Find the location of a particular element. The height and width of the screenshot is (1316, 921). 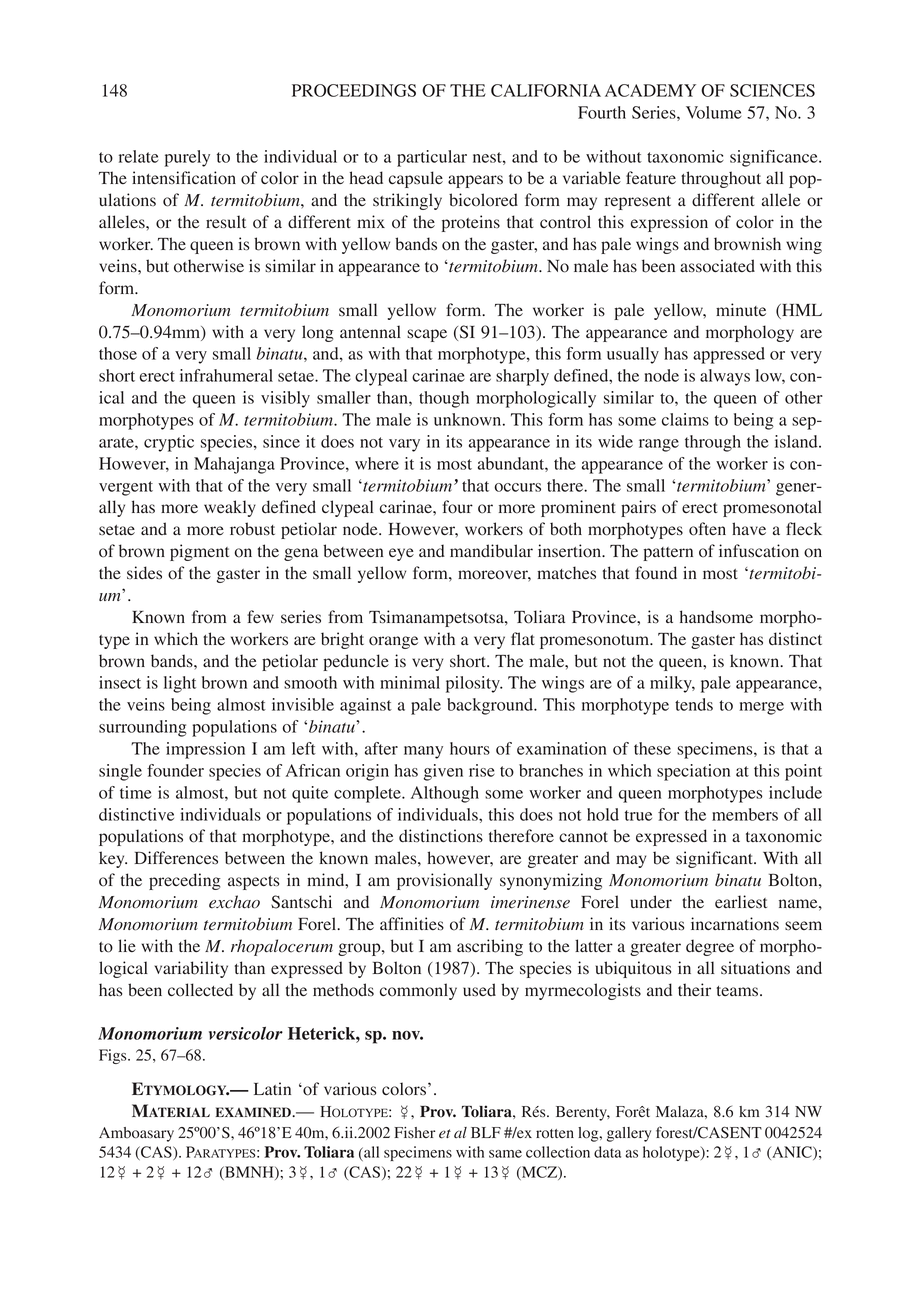

weakly is located at coordinates (230, 508).
